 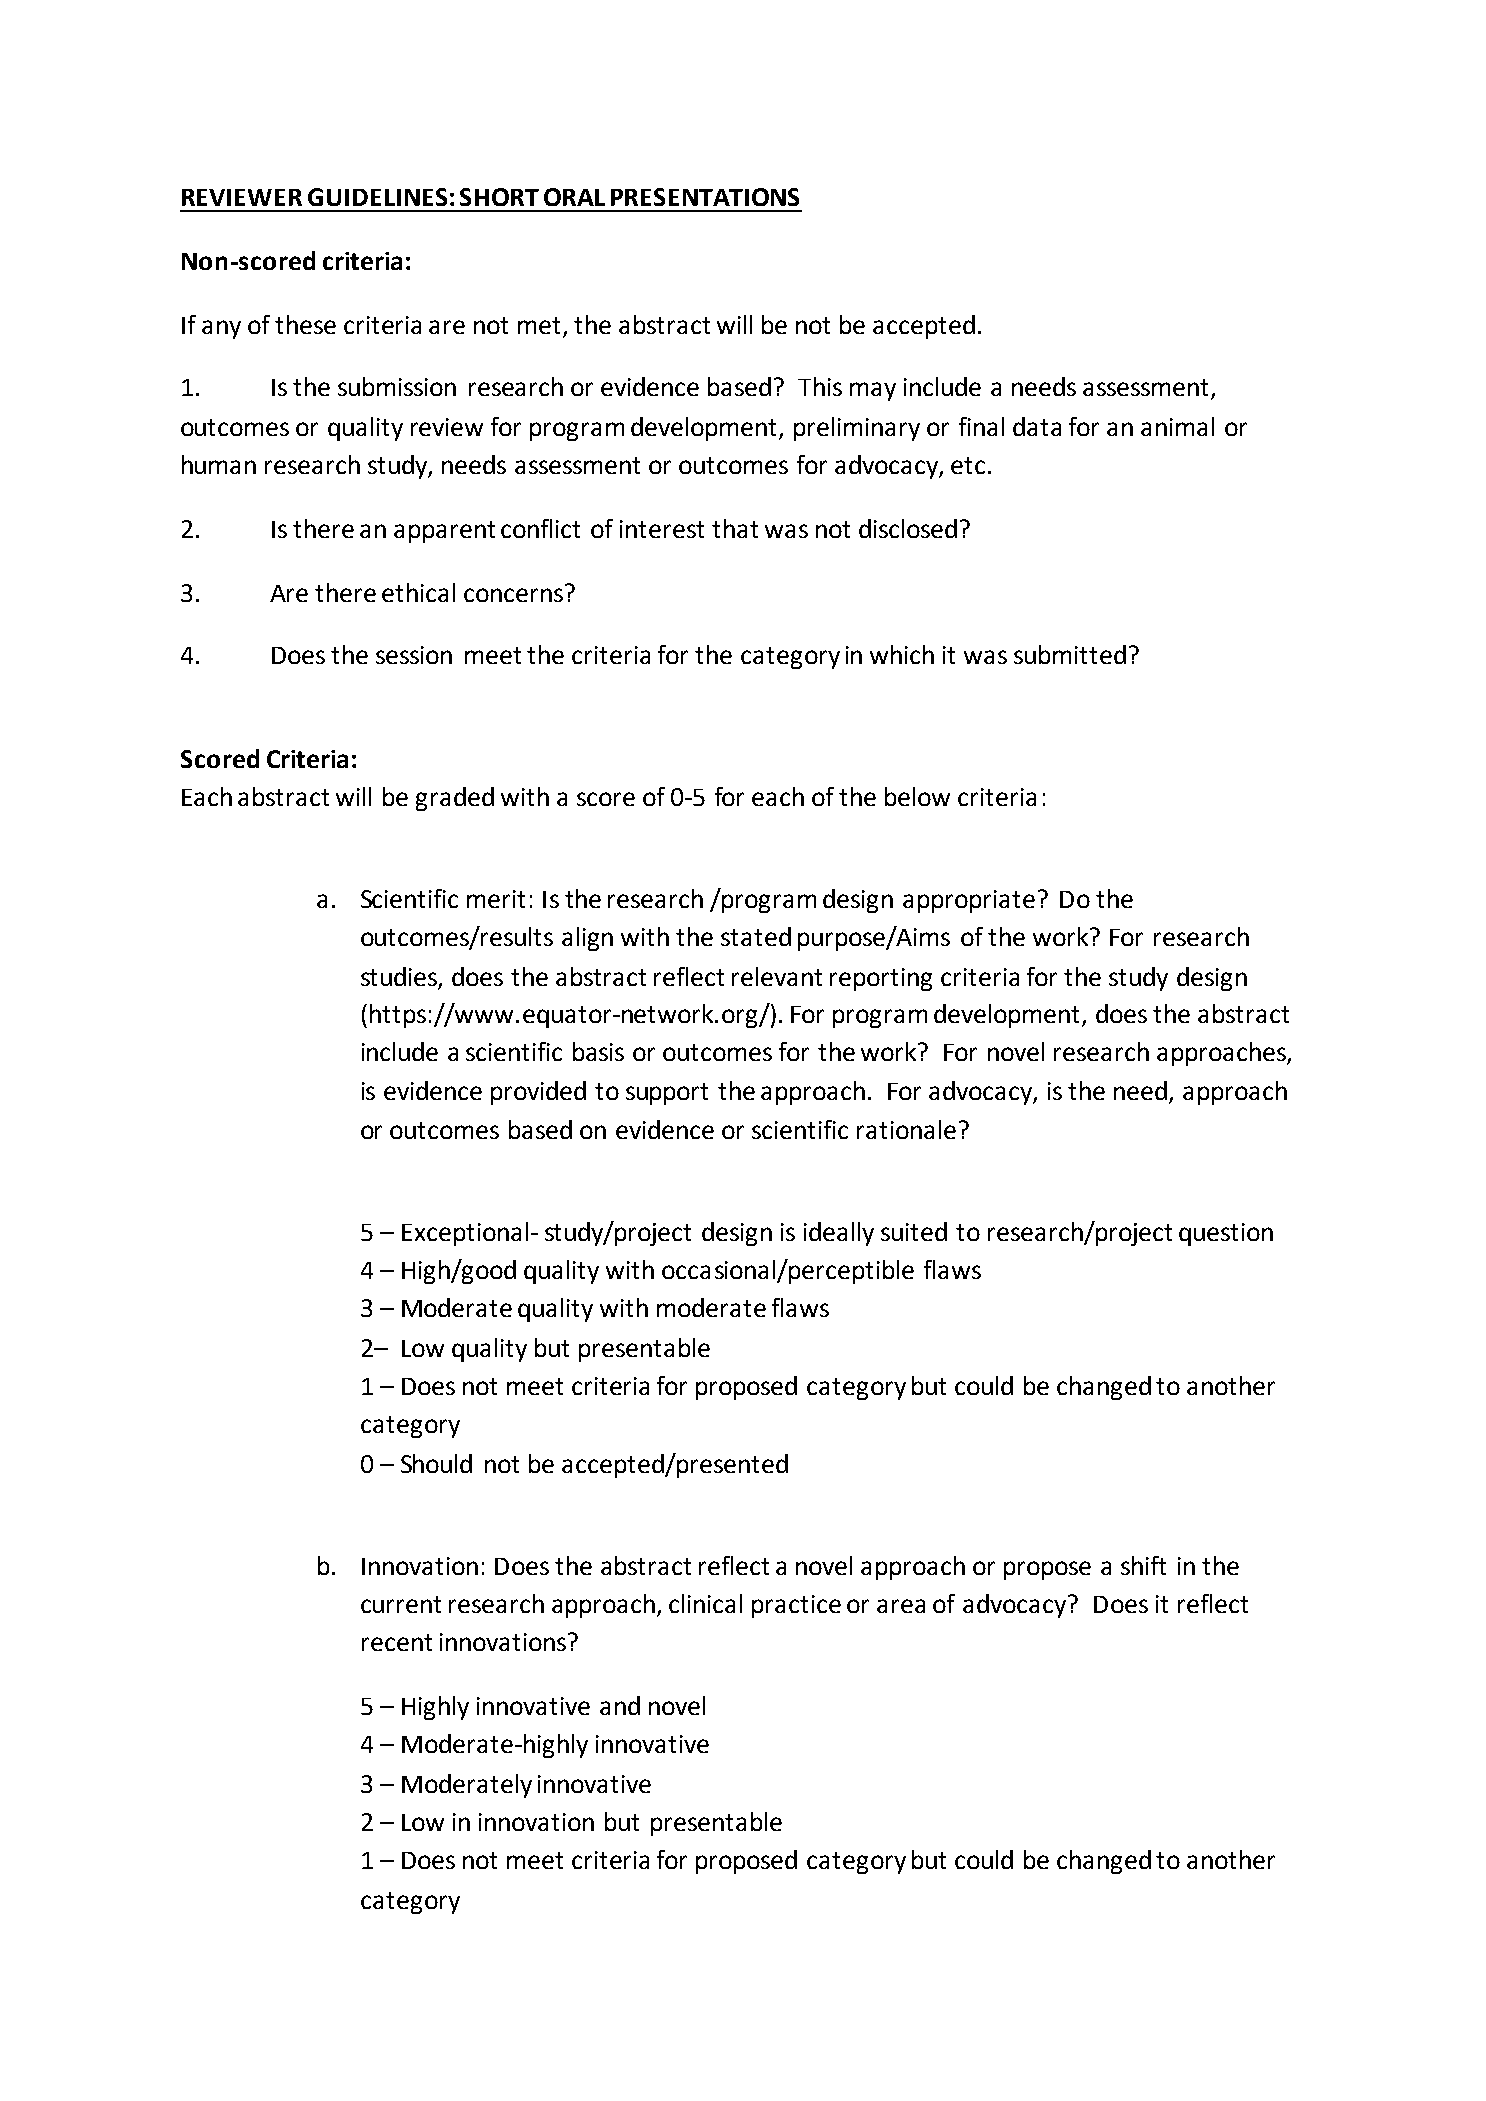 What do you see at coordinates (1037, 426) in the page?
I see `data` at bounding box center [1037, 426].
